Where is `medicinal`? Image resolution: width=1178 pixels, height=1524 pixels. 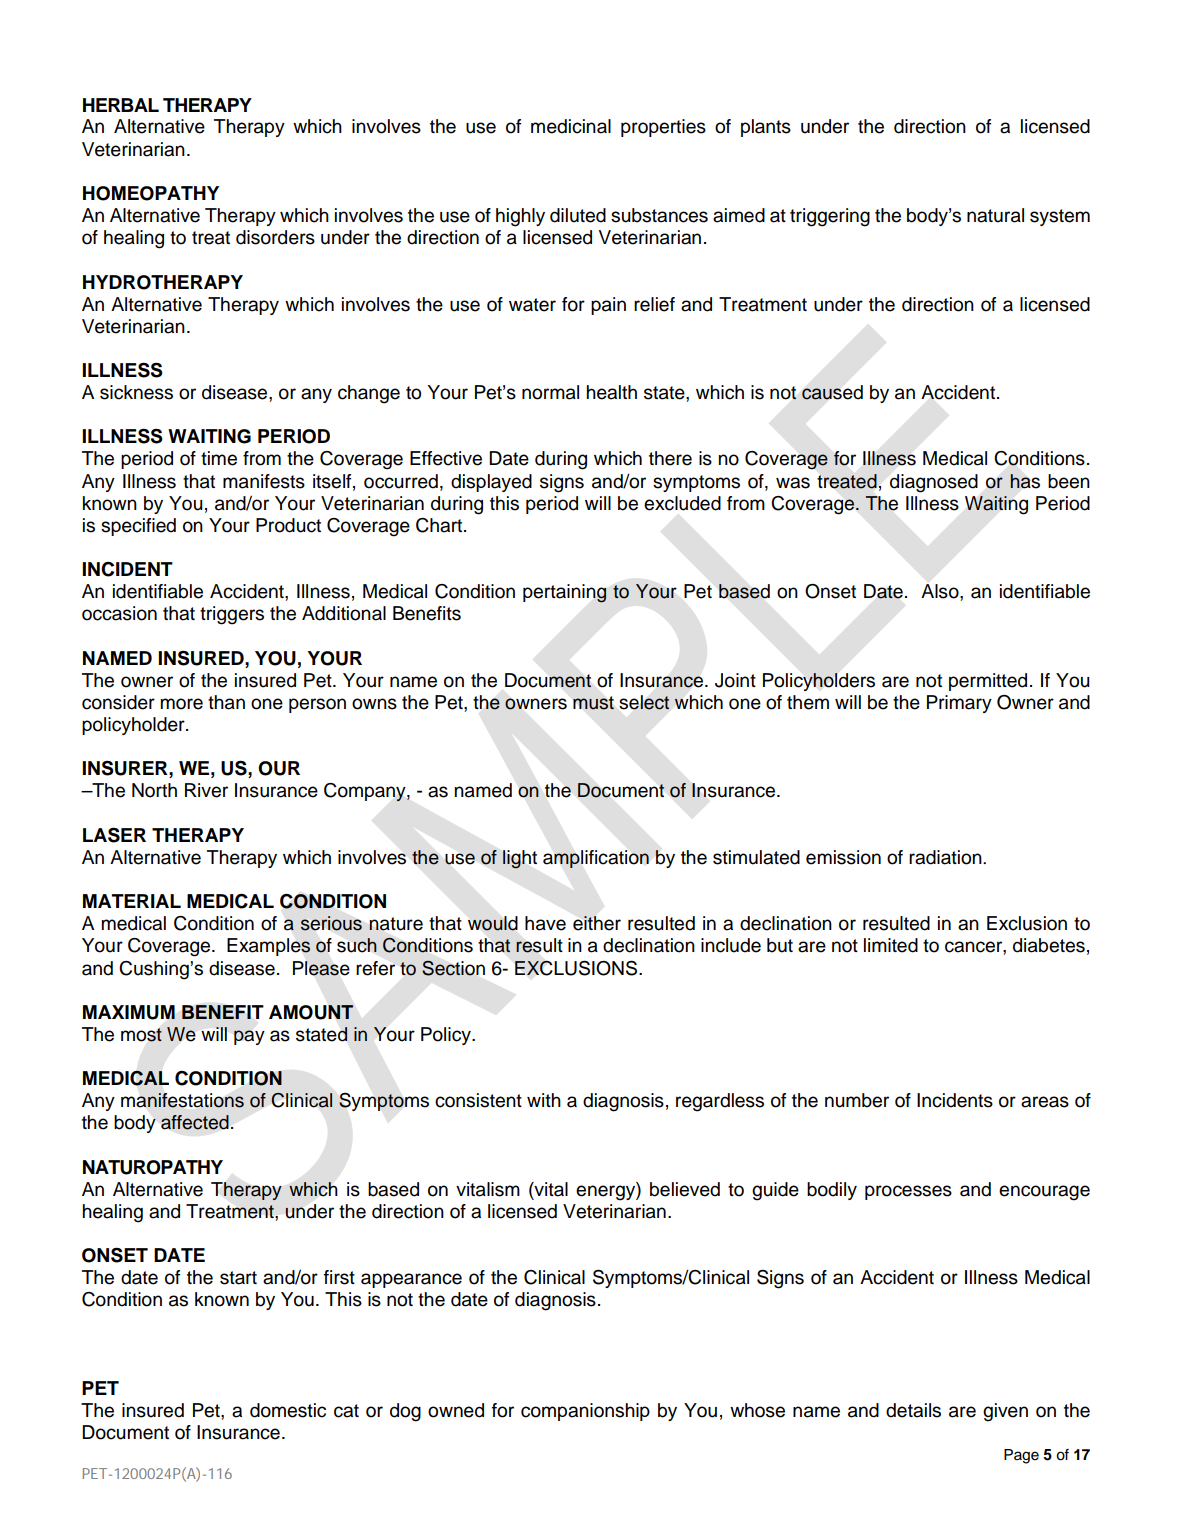
medicinal is located at coordinates (571, 126).
